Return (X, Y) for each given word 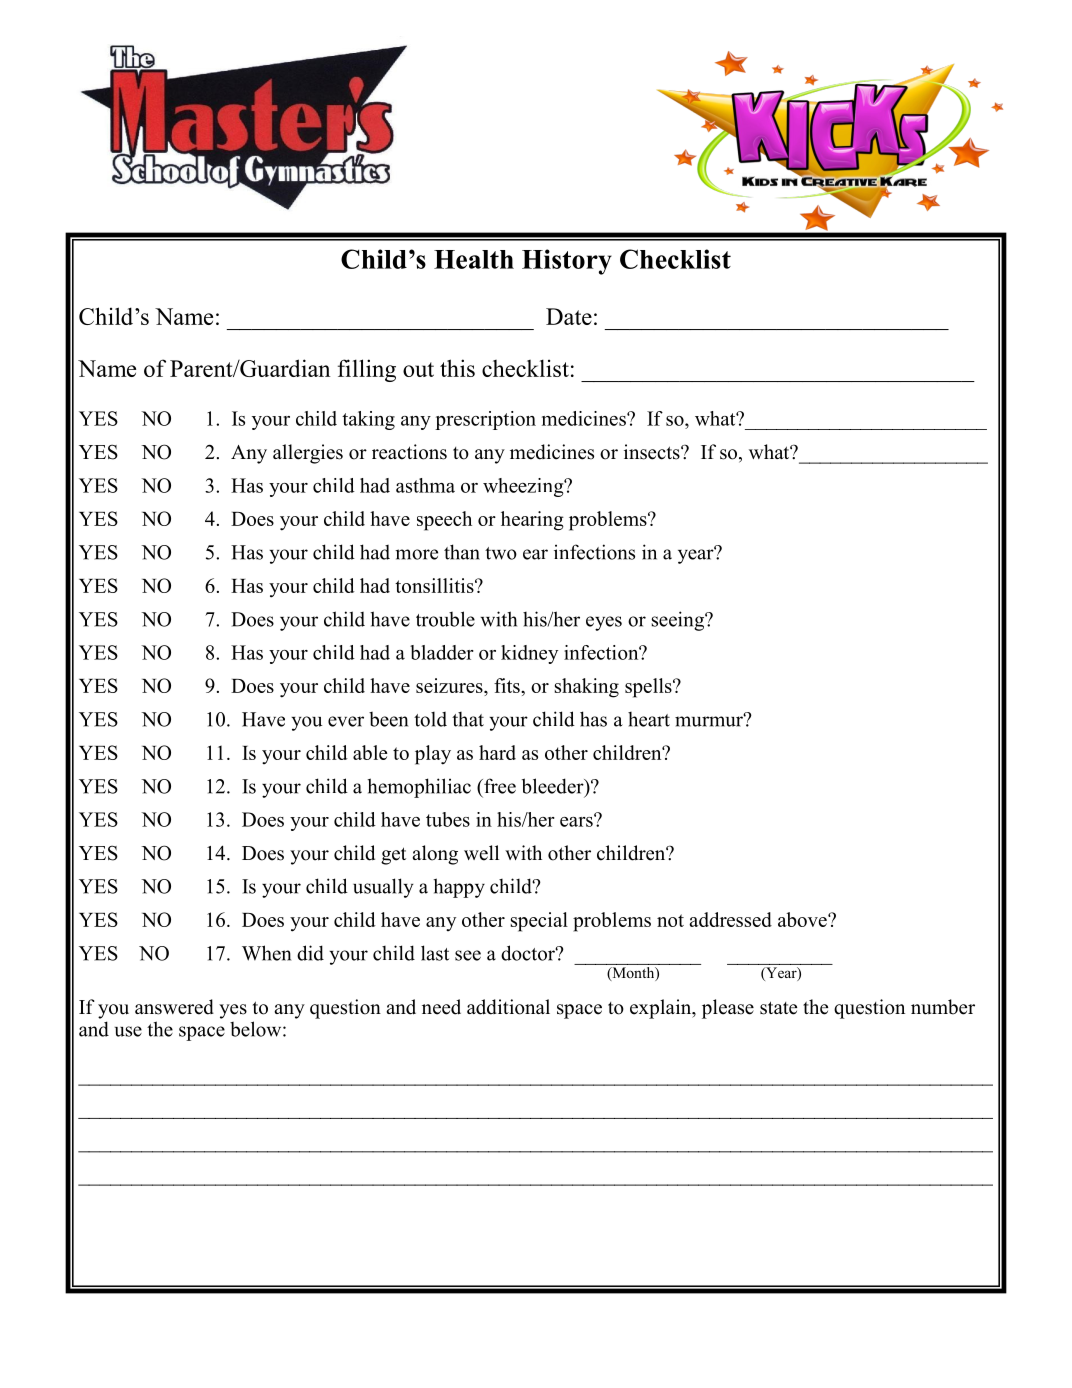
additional (508, 1007)
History (567, 262)
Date (569, 316)
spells (649, 688)
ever (346, 721)
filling (367, 370)
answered (174, 1007)
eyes (604, 623)
